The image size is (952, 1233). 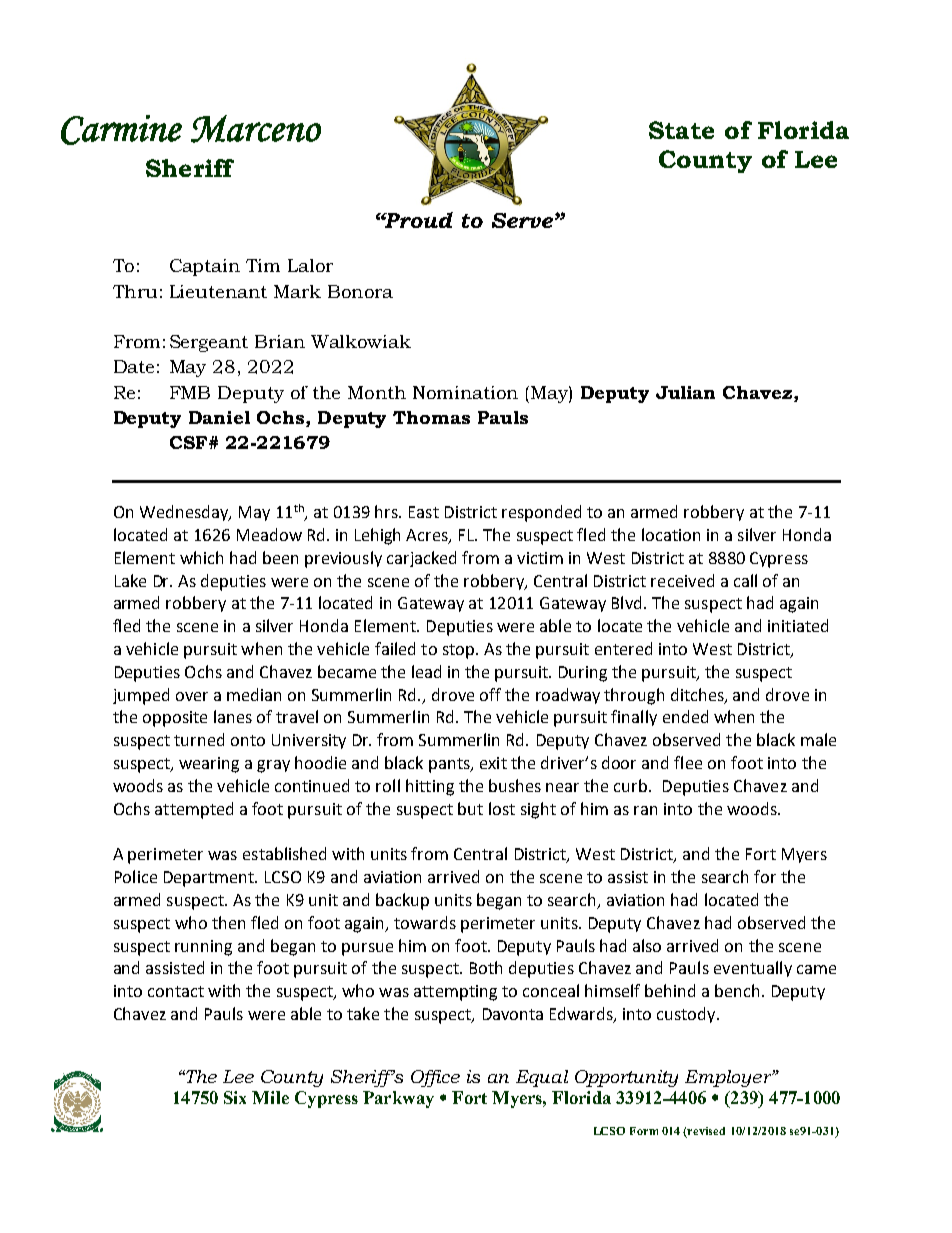 I want to click on stop, so click(x=460, y=651).
